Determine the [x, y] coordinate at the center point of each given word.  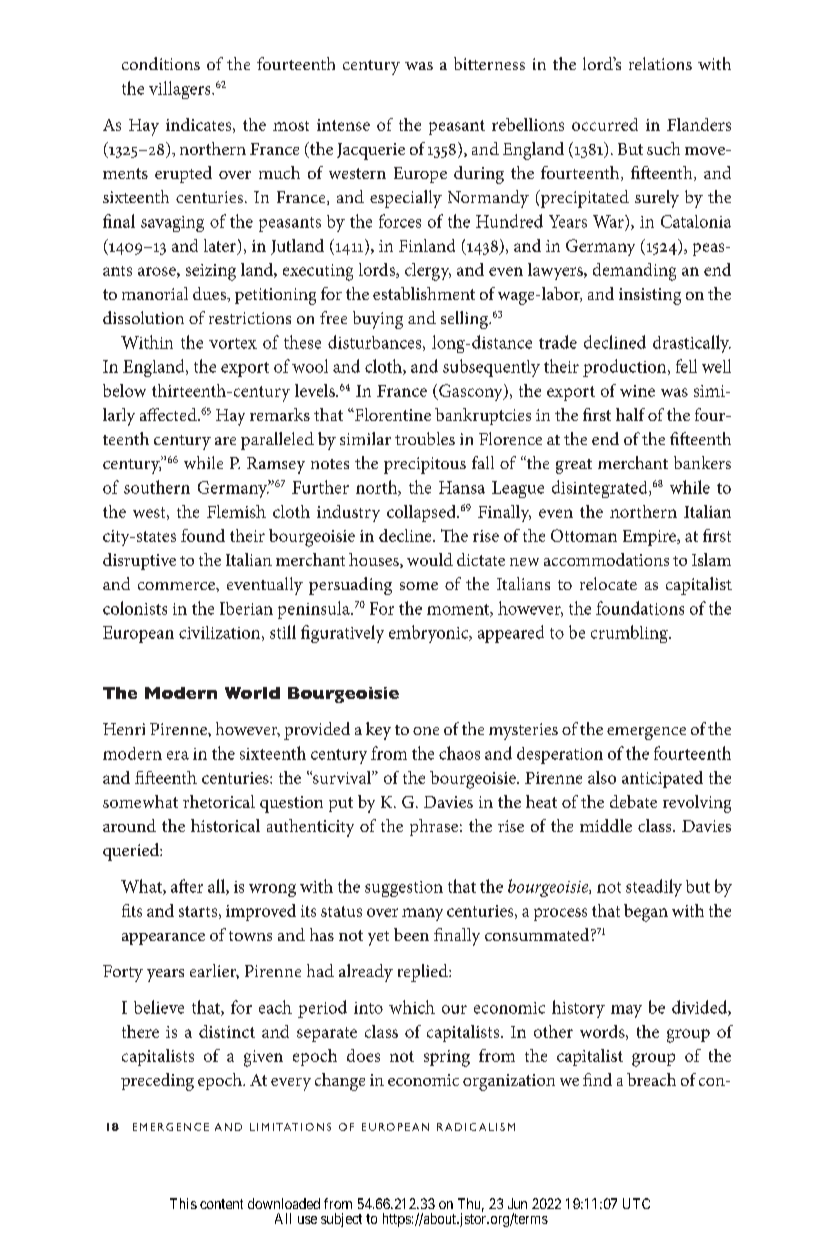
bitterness [489, 63]
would [430, 559]
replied [424, 973]
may [626, 1011]
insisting [650, 296]
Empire [651, 538]
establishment [424, 293]
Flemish [236, 511]
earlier [214, 971]
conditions [161, 63]
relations [660, 63]
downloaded [284, 1203]
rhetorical [219, 801]
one [426, 731]
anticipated [662, 779]
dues [210, 293]
